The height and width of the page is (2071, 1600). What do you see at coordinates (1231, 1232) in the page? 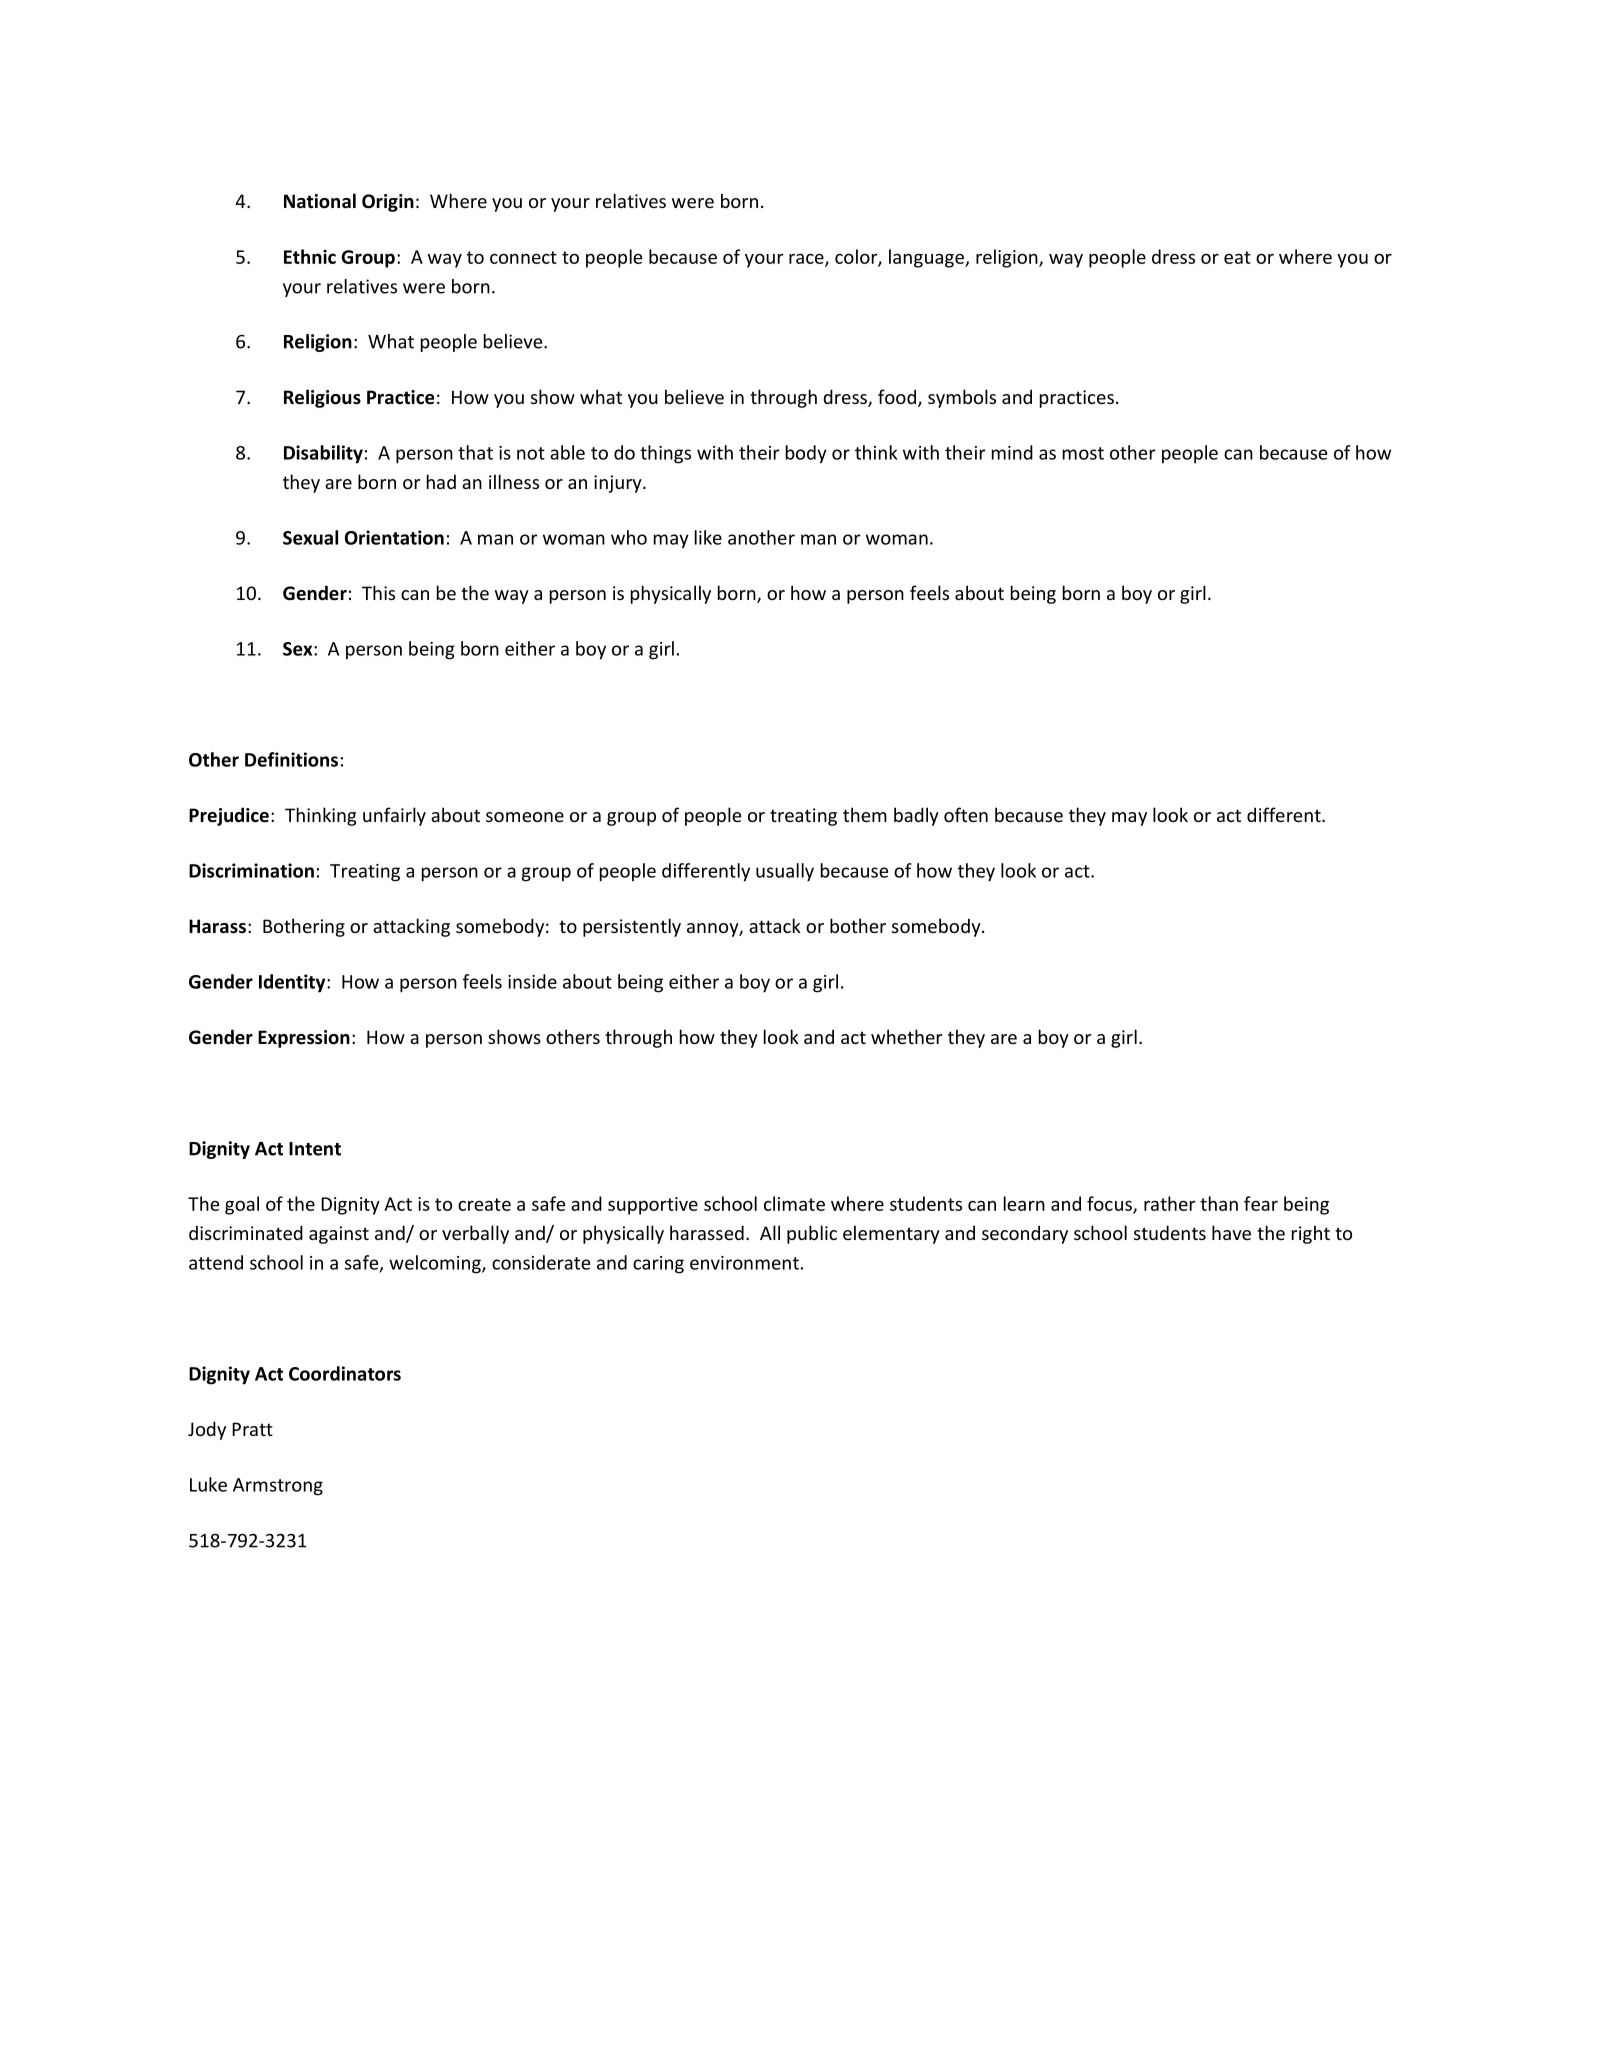
I see `have` at bounding box center [1231, 1232].
